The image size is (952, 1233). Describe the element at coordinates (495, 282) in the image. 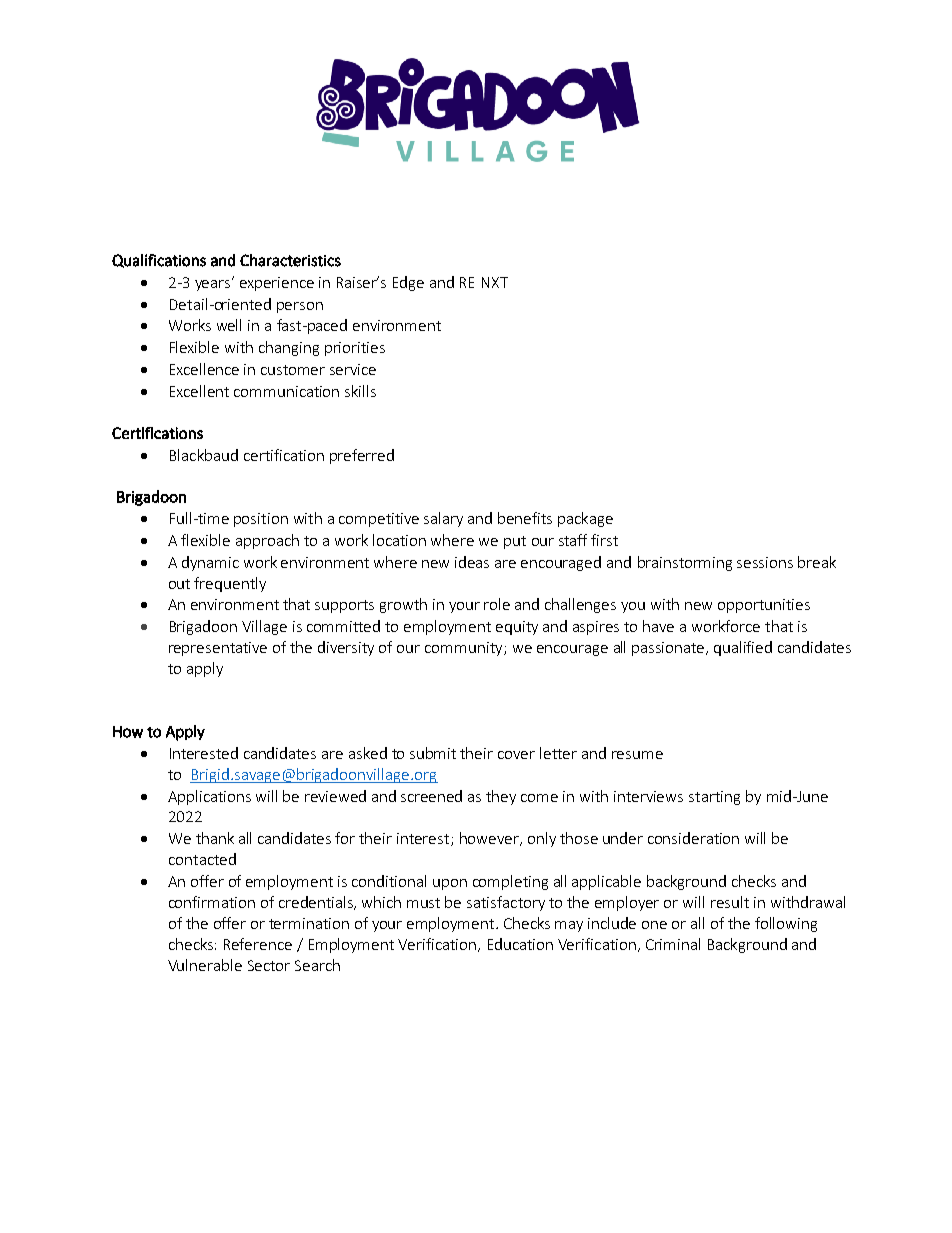

I see `NXT` at that location.
